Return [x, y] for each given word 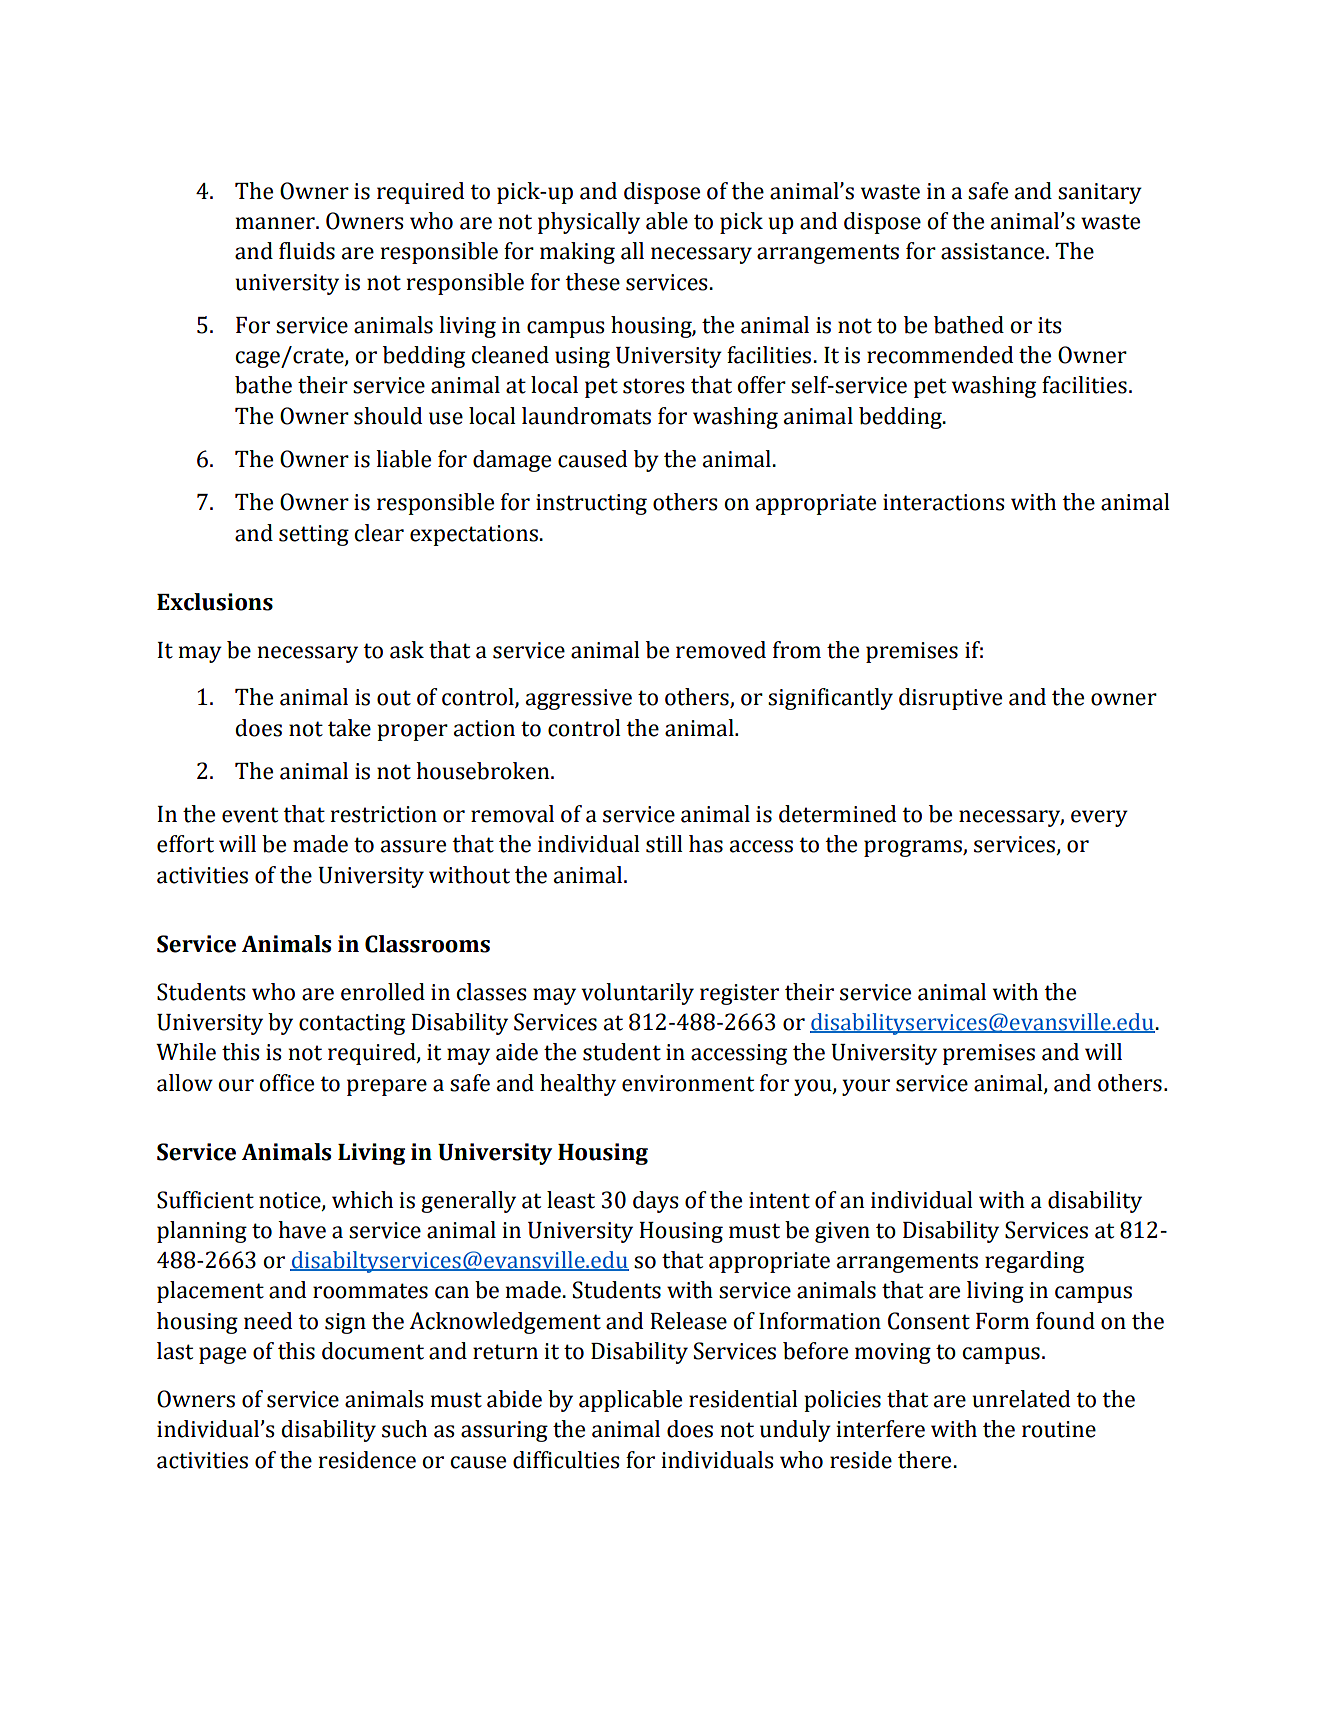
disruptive [950, 699]
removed [721, 650]
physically [589, 223]
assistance [994, 251]
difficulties [566, 1460]
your [866, 1087]
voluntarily [637, 994]
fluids [307, 251]
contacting [352, 1024]
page [222, 1355]
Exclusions [215, 602]
